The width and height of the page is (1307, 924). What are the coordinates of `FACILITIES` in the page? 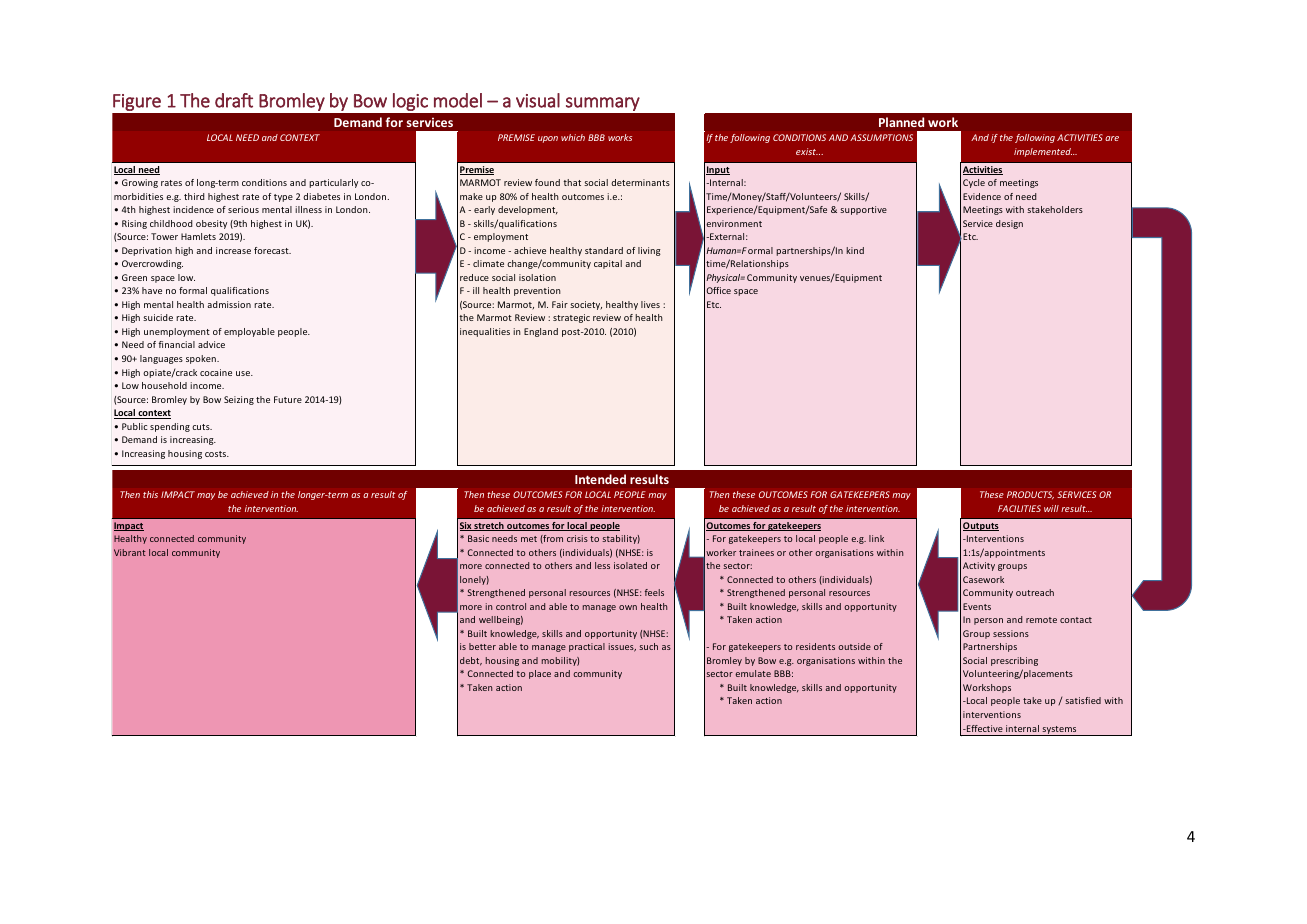 It's located at (1019, 508).
